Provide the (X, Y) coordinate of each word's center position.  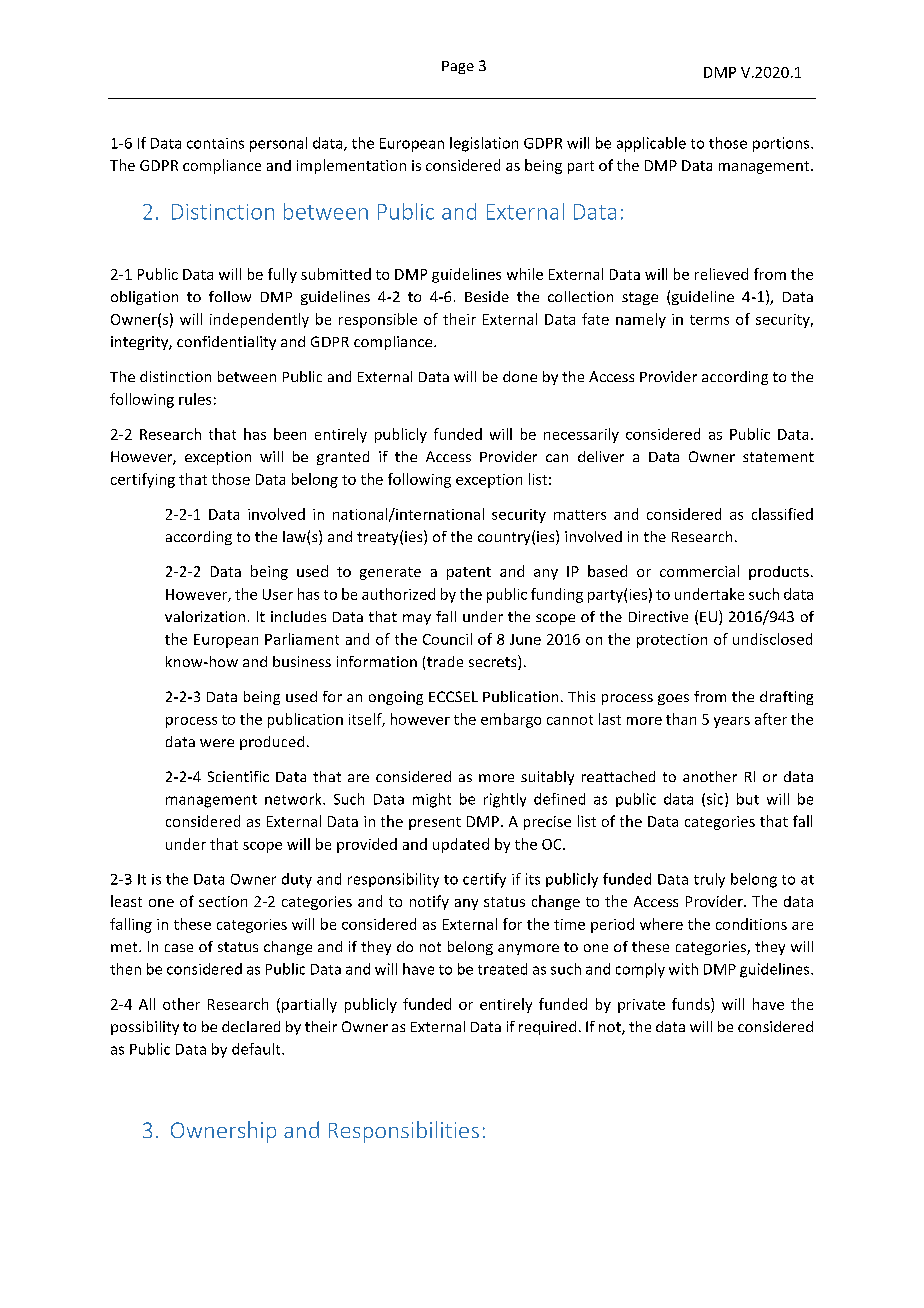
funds (692, 1004)
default (257, 1049)
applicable (651, 144)
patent (469, 573)
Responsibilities (404, 1132)
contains (215, 143)
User (278, 594)
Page (458, 67)
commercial (699, 571)
